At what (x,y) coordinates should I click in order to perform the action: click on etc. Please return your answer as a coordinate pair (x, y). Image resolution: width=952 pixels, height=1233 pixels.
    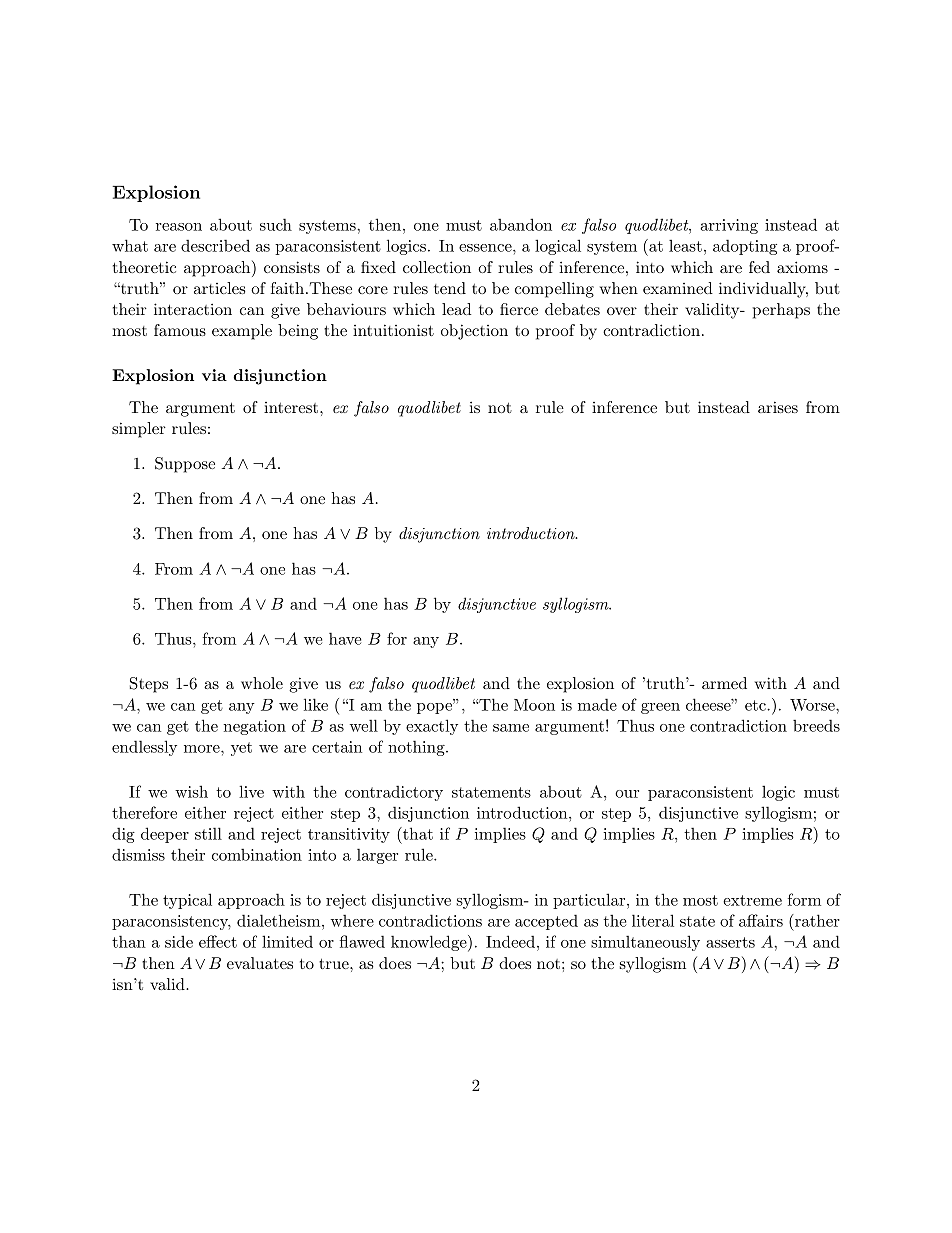
    Looking at the image, I should click on (756, 705).
